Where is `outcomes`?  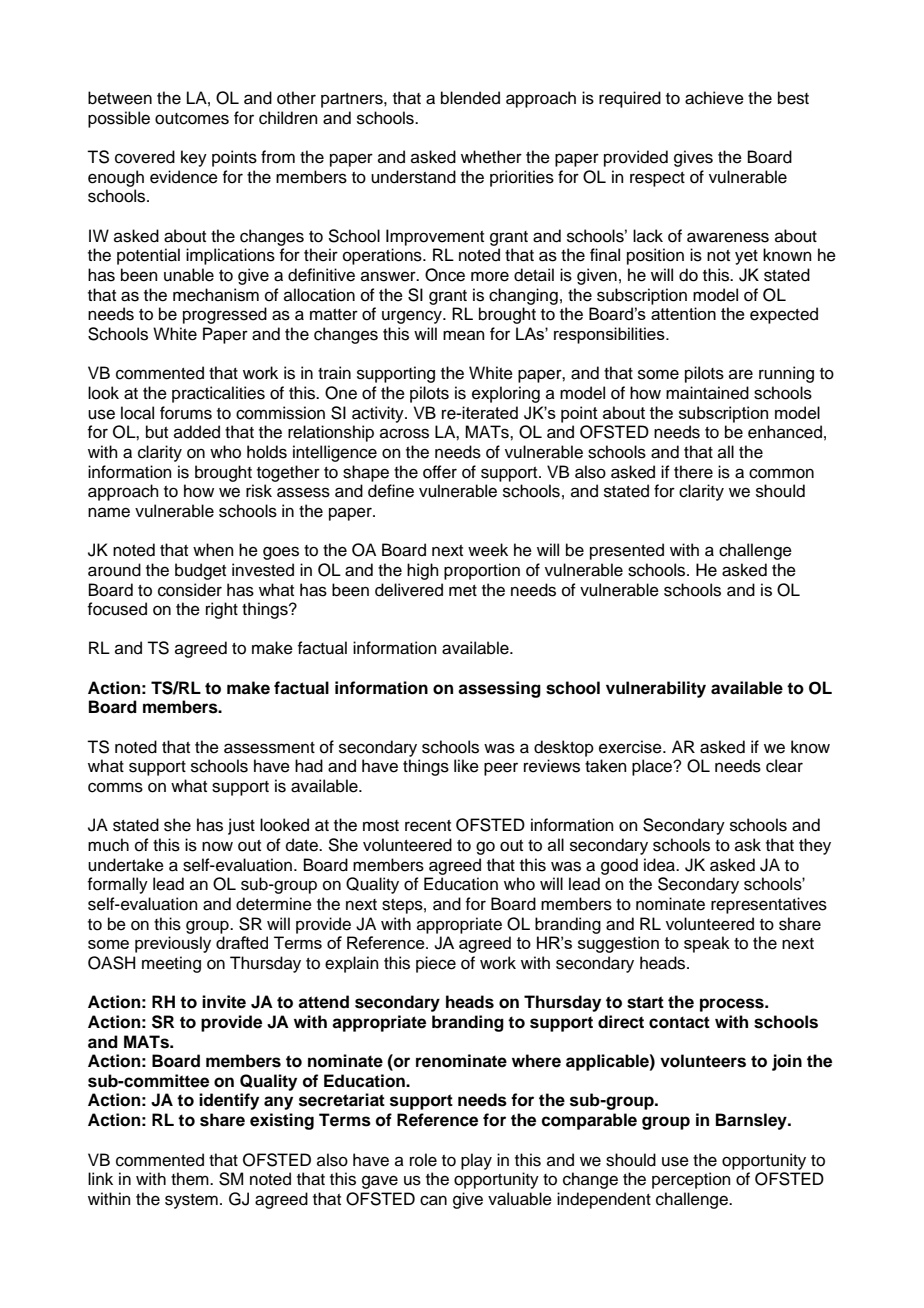
outcomes is located at coordinates (192, 119).
